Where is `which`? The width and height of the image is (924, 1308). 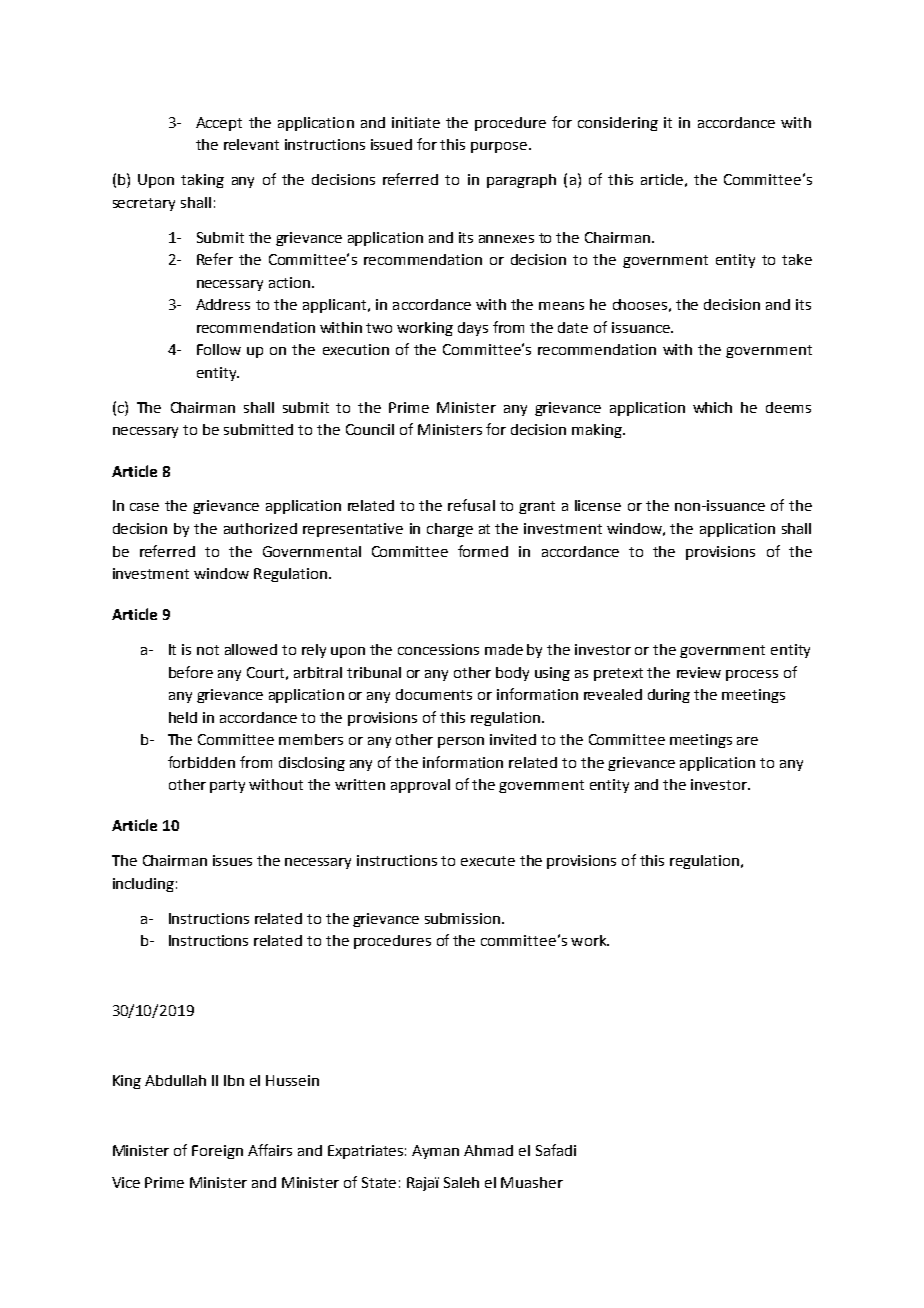
which is located at coordinates (712, 407).
